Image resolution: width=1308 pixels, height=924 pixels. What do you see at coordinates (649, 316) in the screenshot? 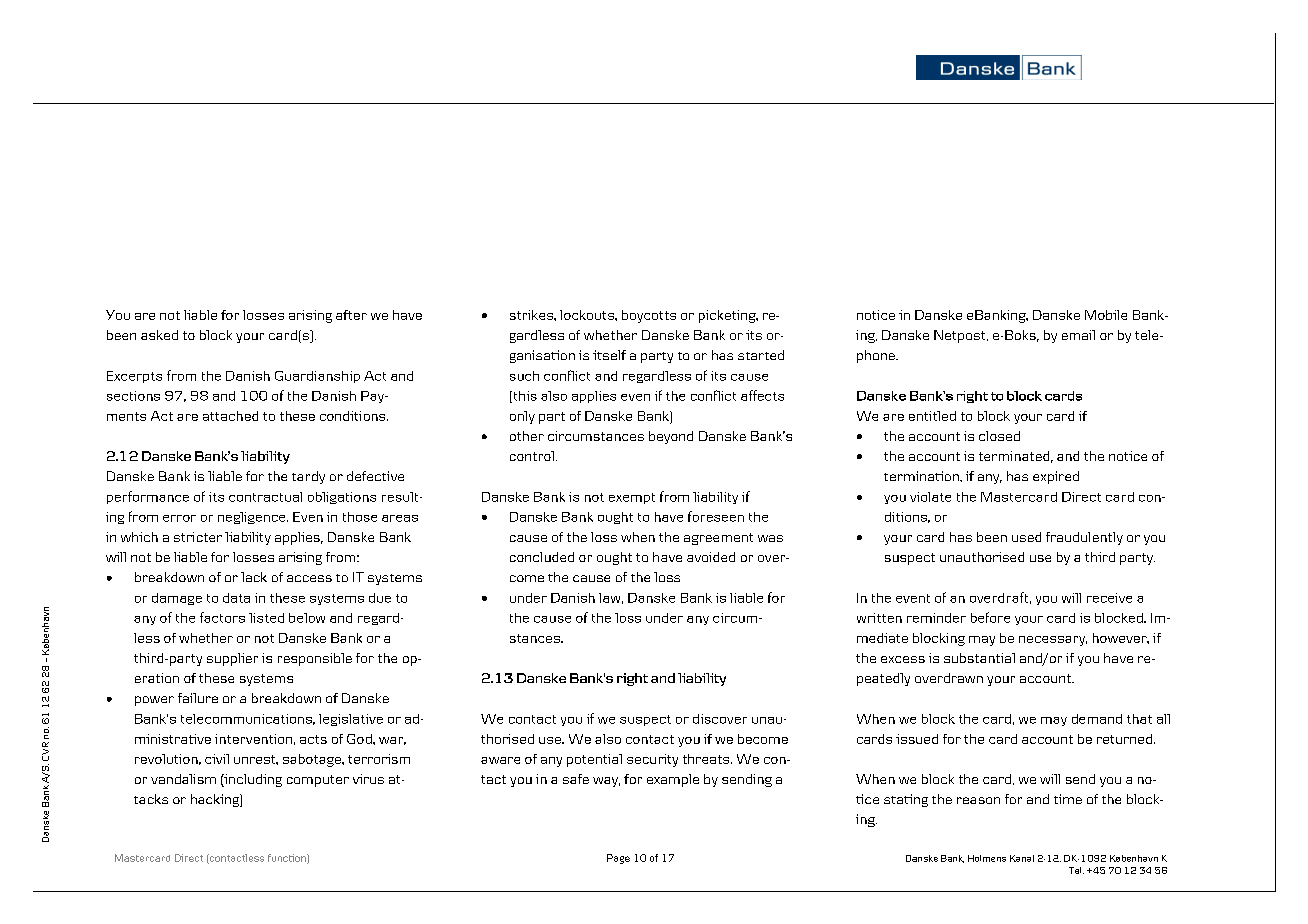
I see `boycotts` at bounding box center [649, 316].
